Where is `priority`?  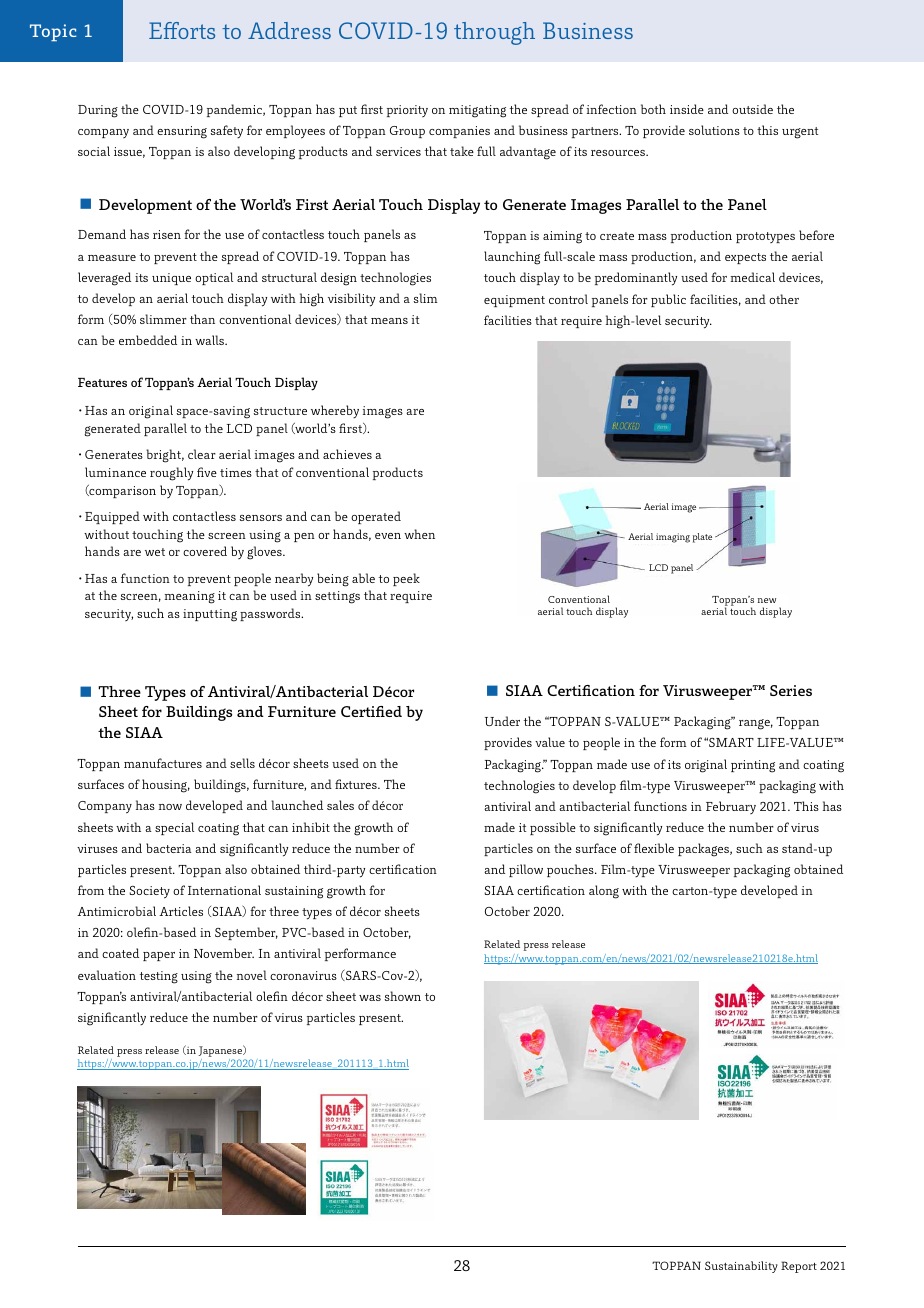
priority is located at coordinates (407, 111).
